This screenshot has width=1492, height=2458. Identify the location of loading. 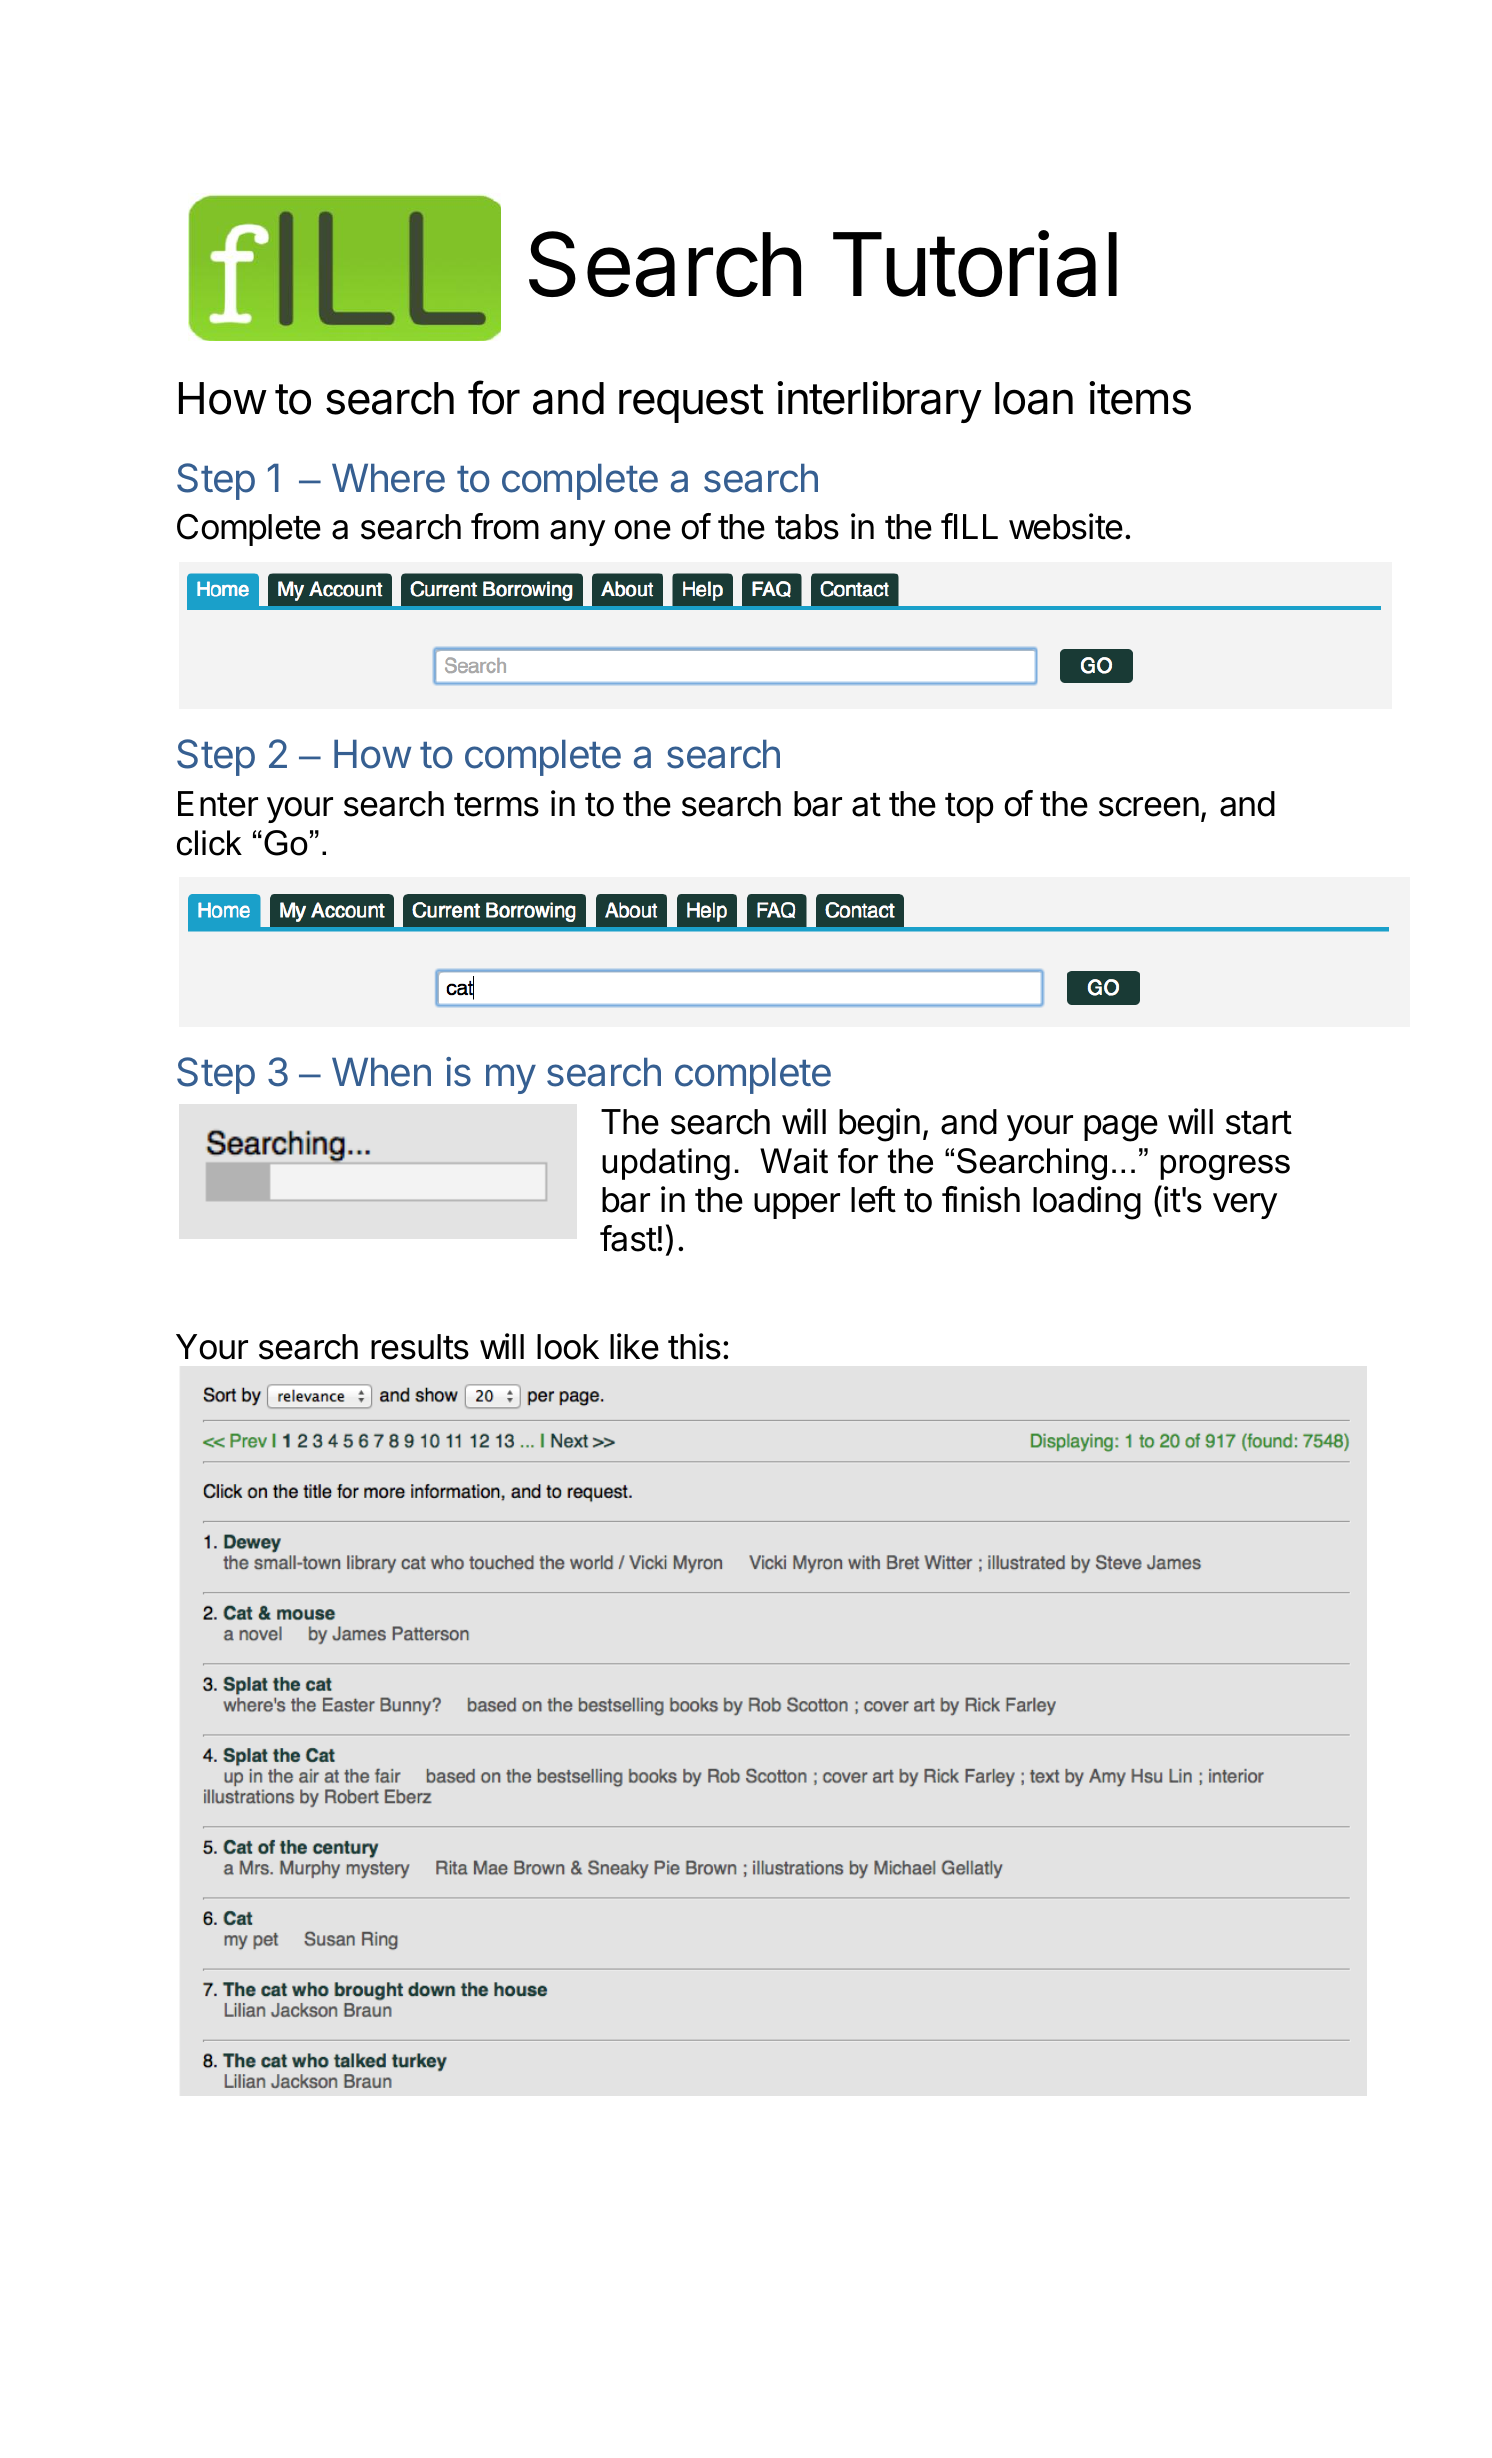
(1087, 1203).
